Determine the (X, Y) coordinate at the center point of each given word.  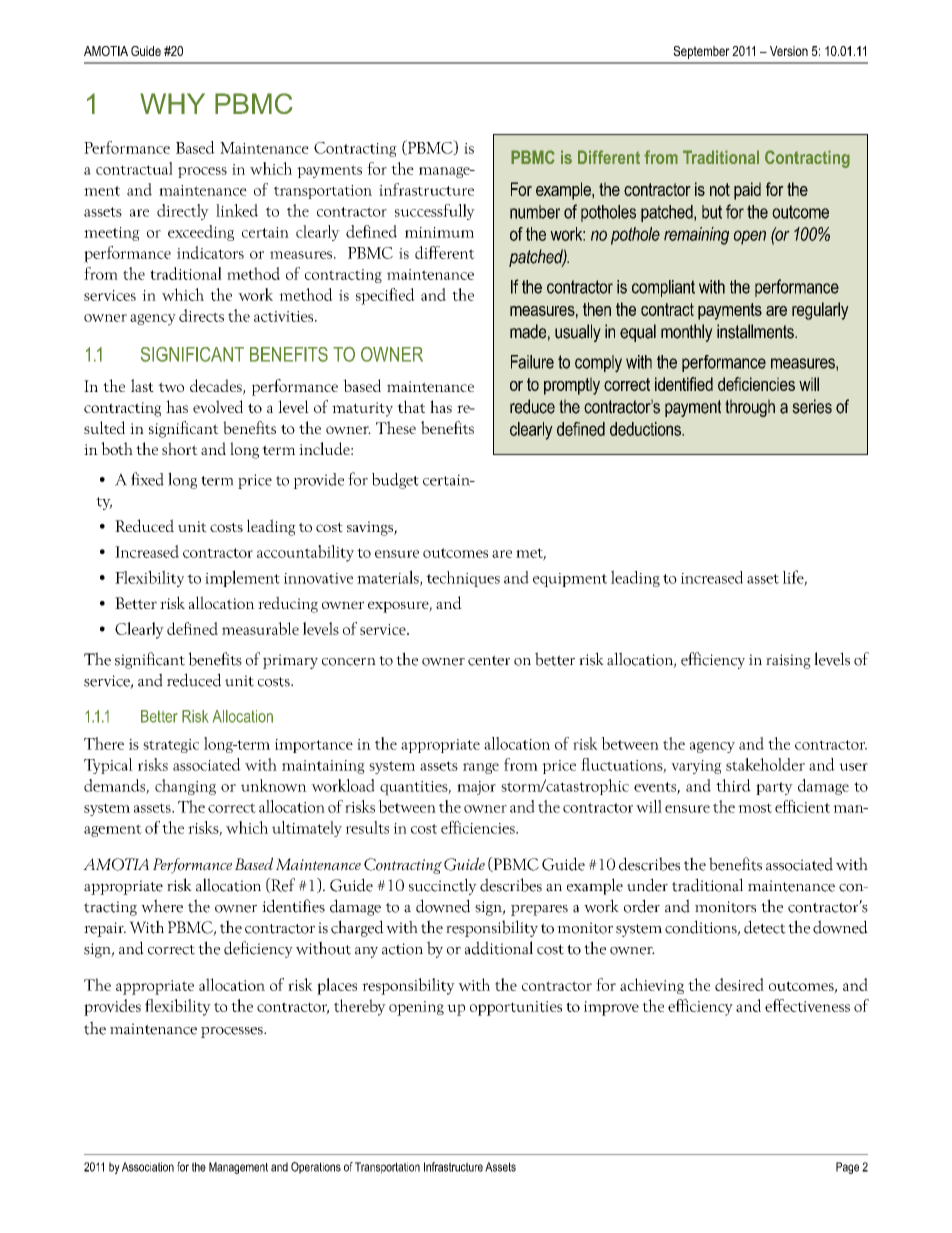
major (476, 788)
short (180, 448)
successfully (435, 212)
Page (847, 1168)
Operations (316, 1168)
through (750, 408)
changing (185, 787)
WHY (172, 103)
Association (148, 1167)
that (411, 406)
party (774, 788)
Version (789, 51)
